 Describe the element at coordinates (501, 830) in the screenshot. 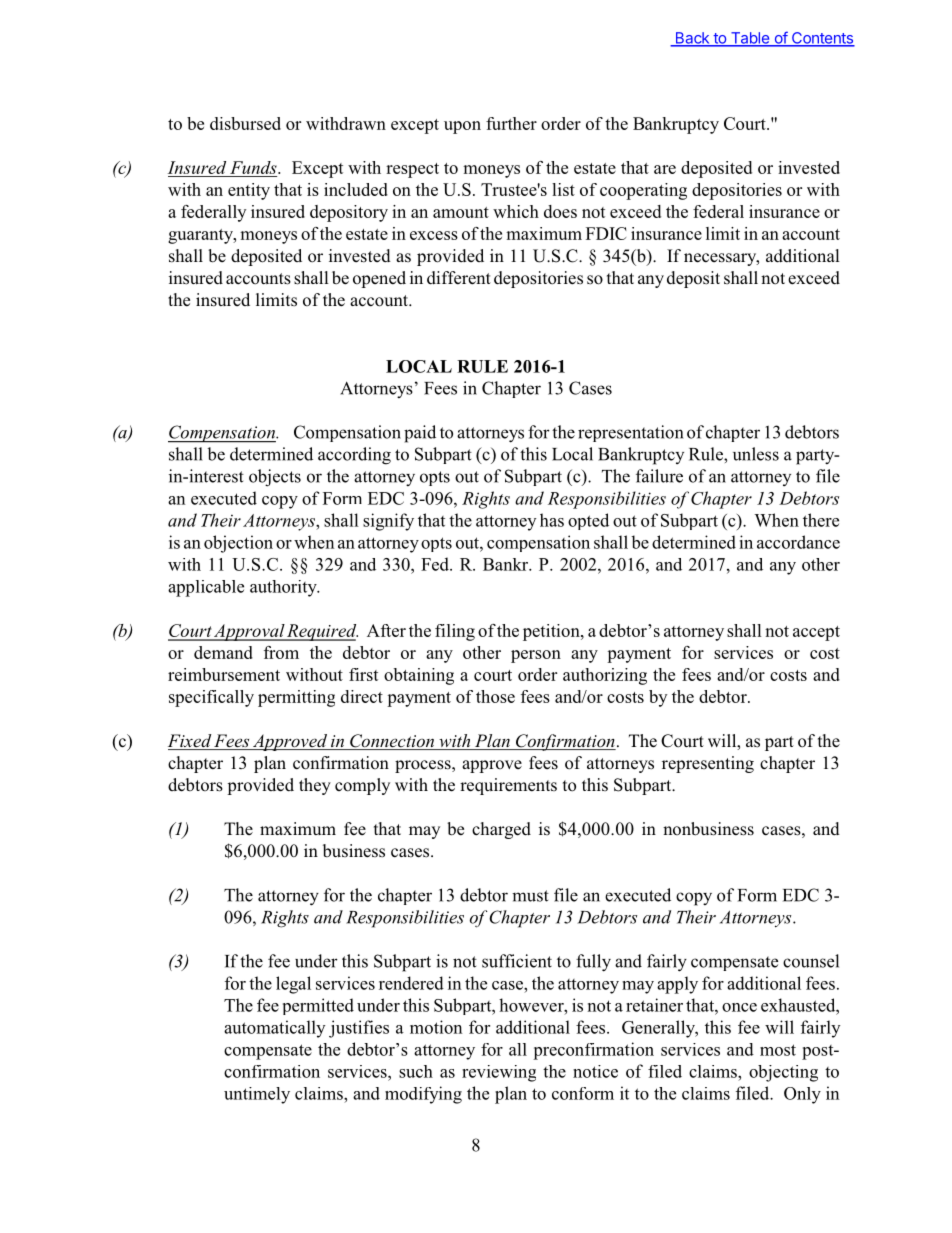

I see `charged` at that location.
